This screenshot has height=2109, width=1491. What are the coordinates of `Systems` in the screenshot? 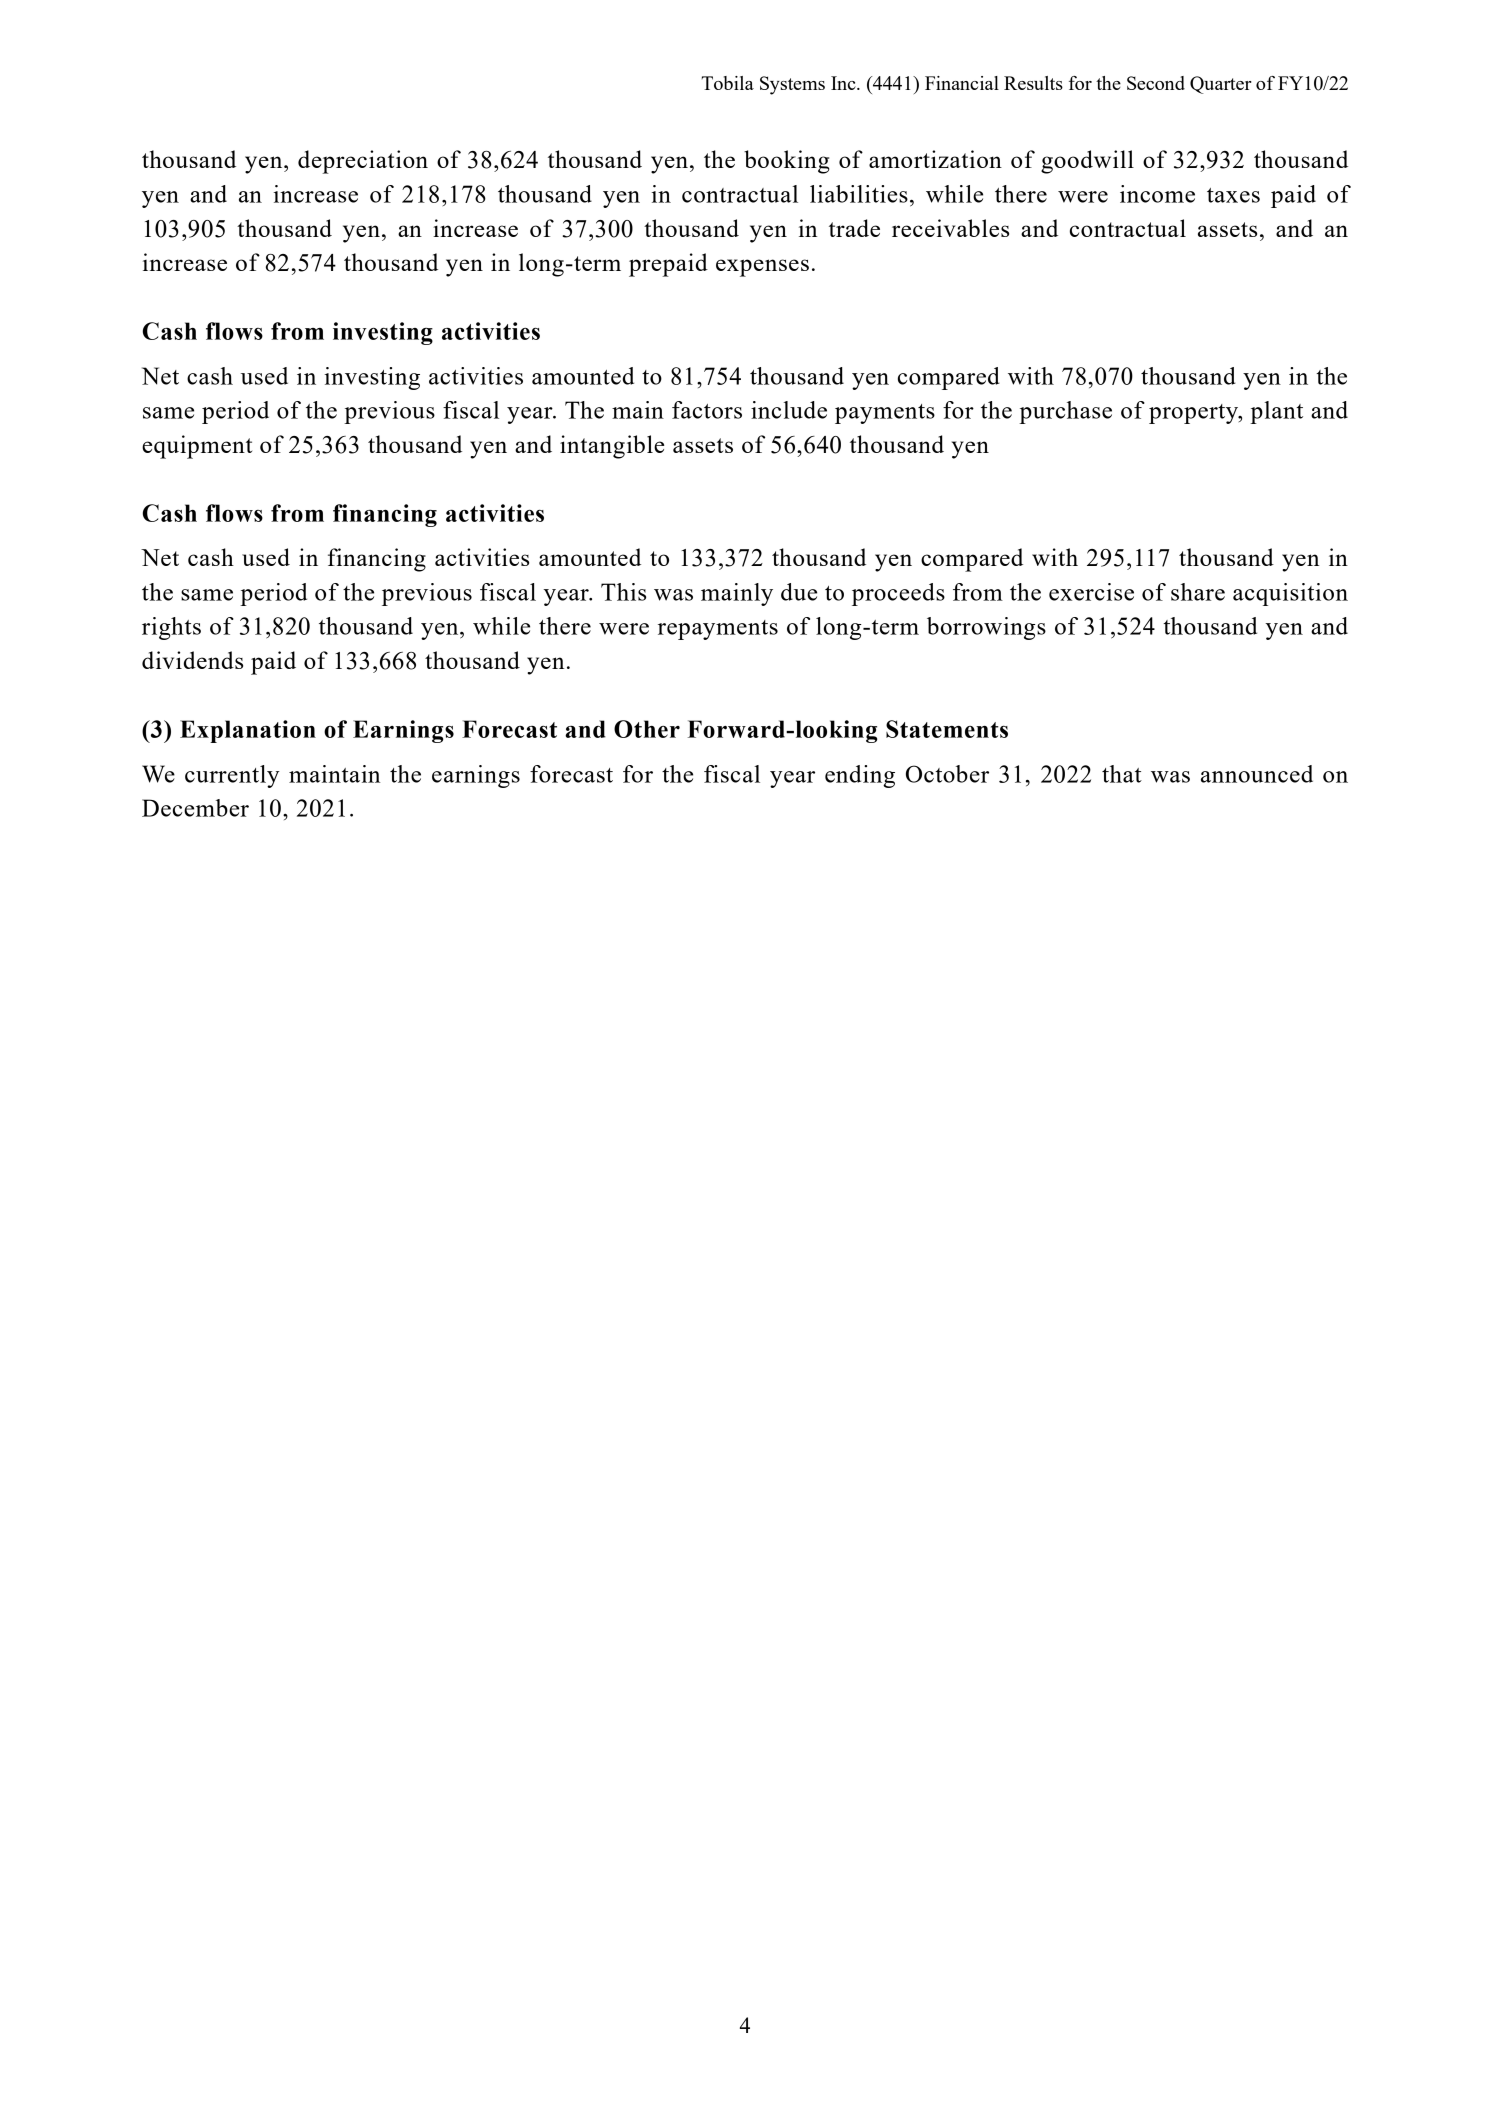 It's located at (792, 85).
